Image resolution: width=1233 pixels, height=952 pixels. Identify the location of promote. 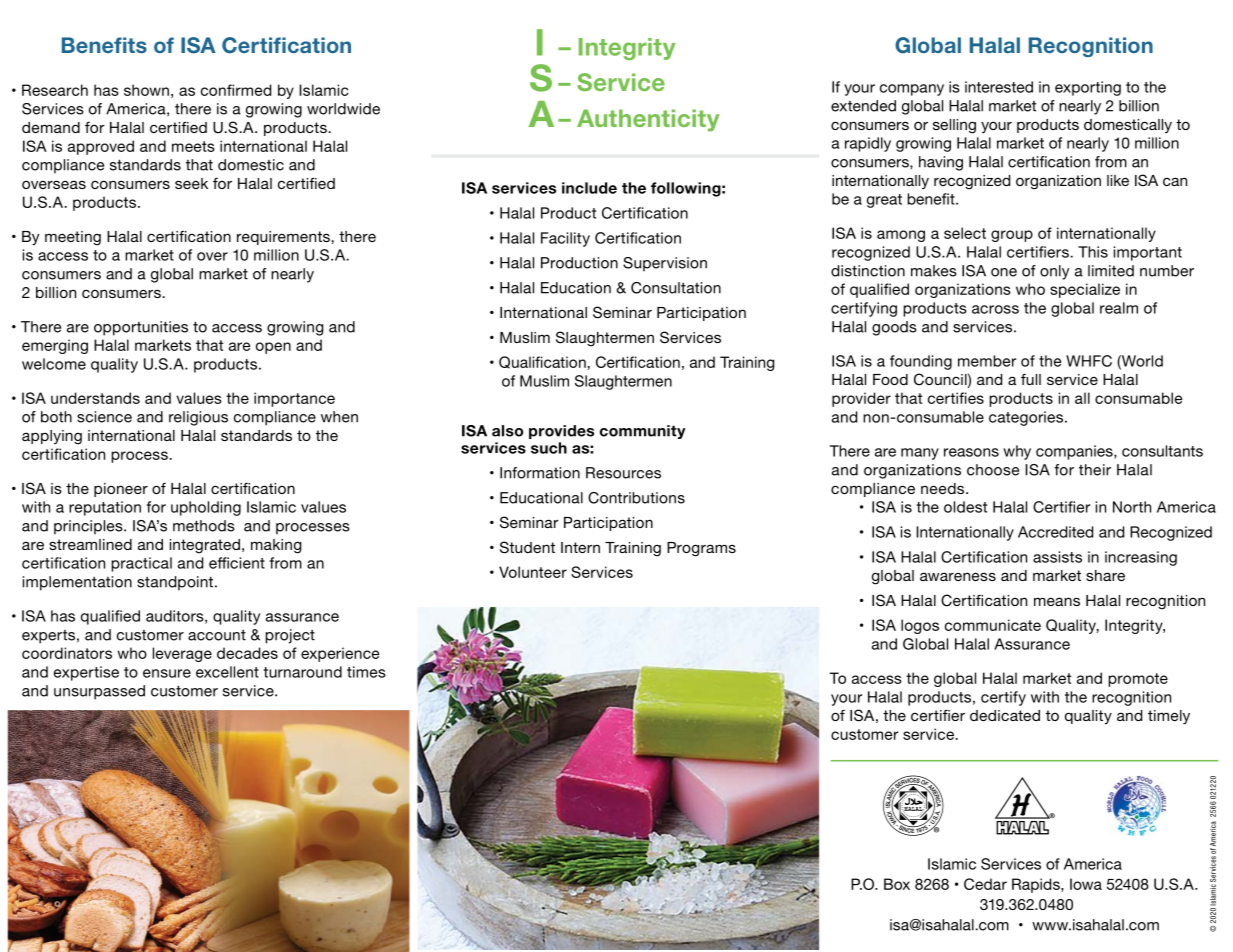
(1138, 680).
